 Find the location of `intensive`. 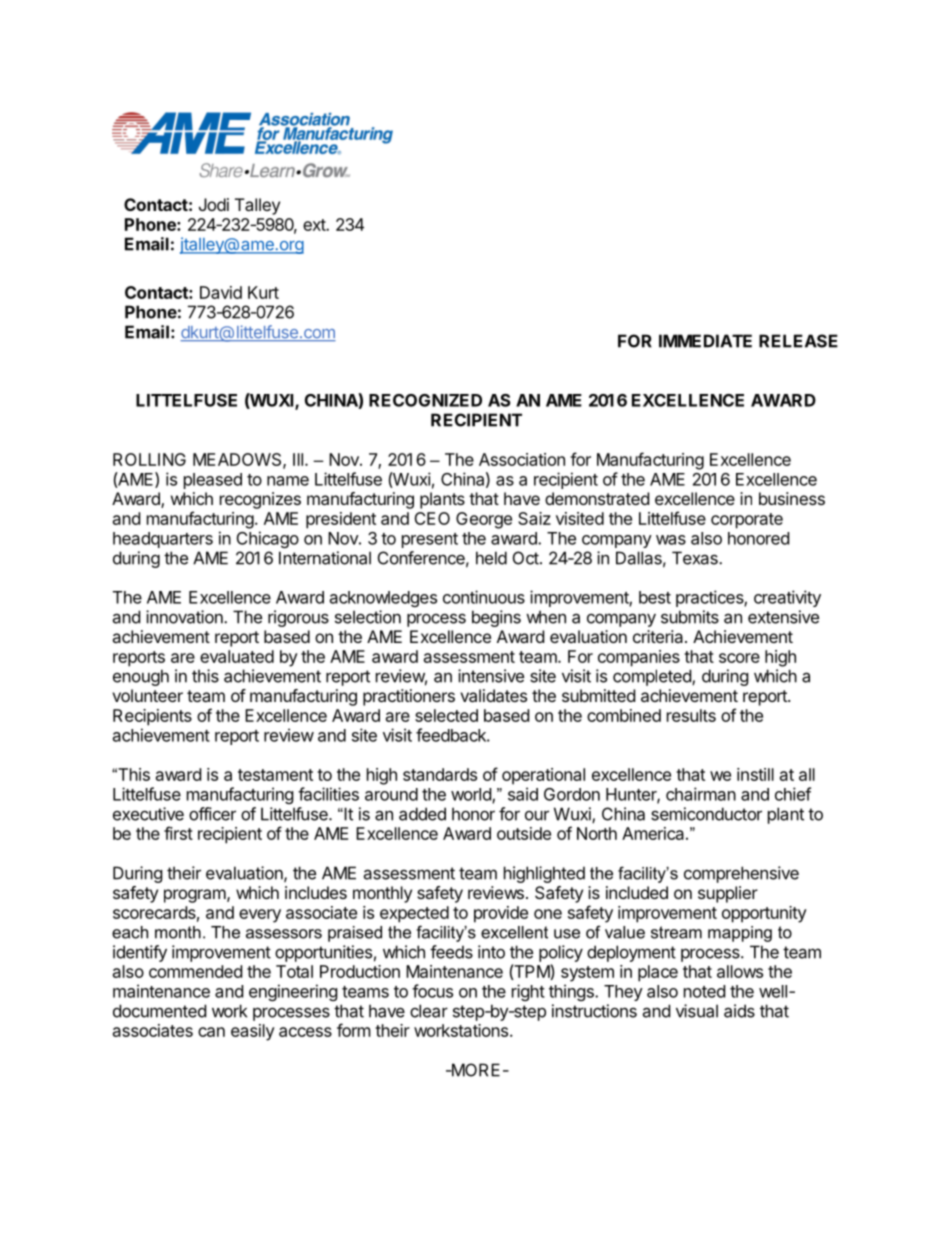

intensive is located at coordinates (491, 676).
